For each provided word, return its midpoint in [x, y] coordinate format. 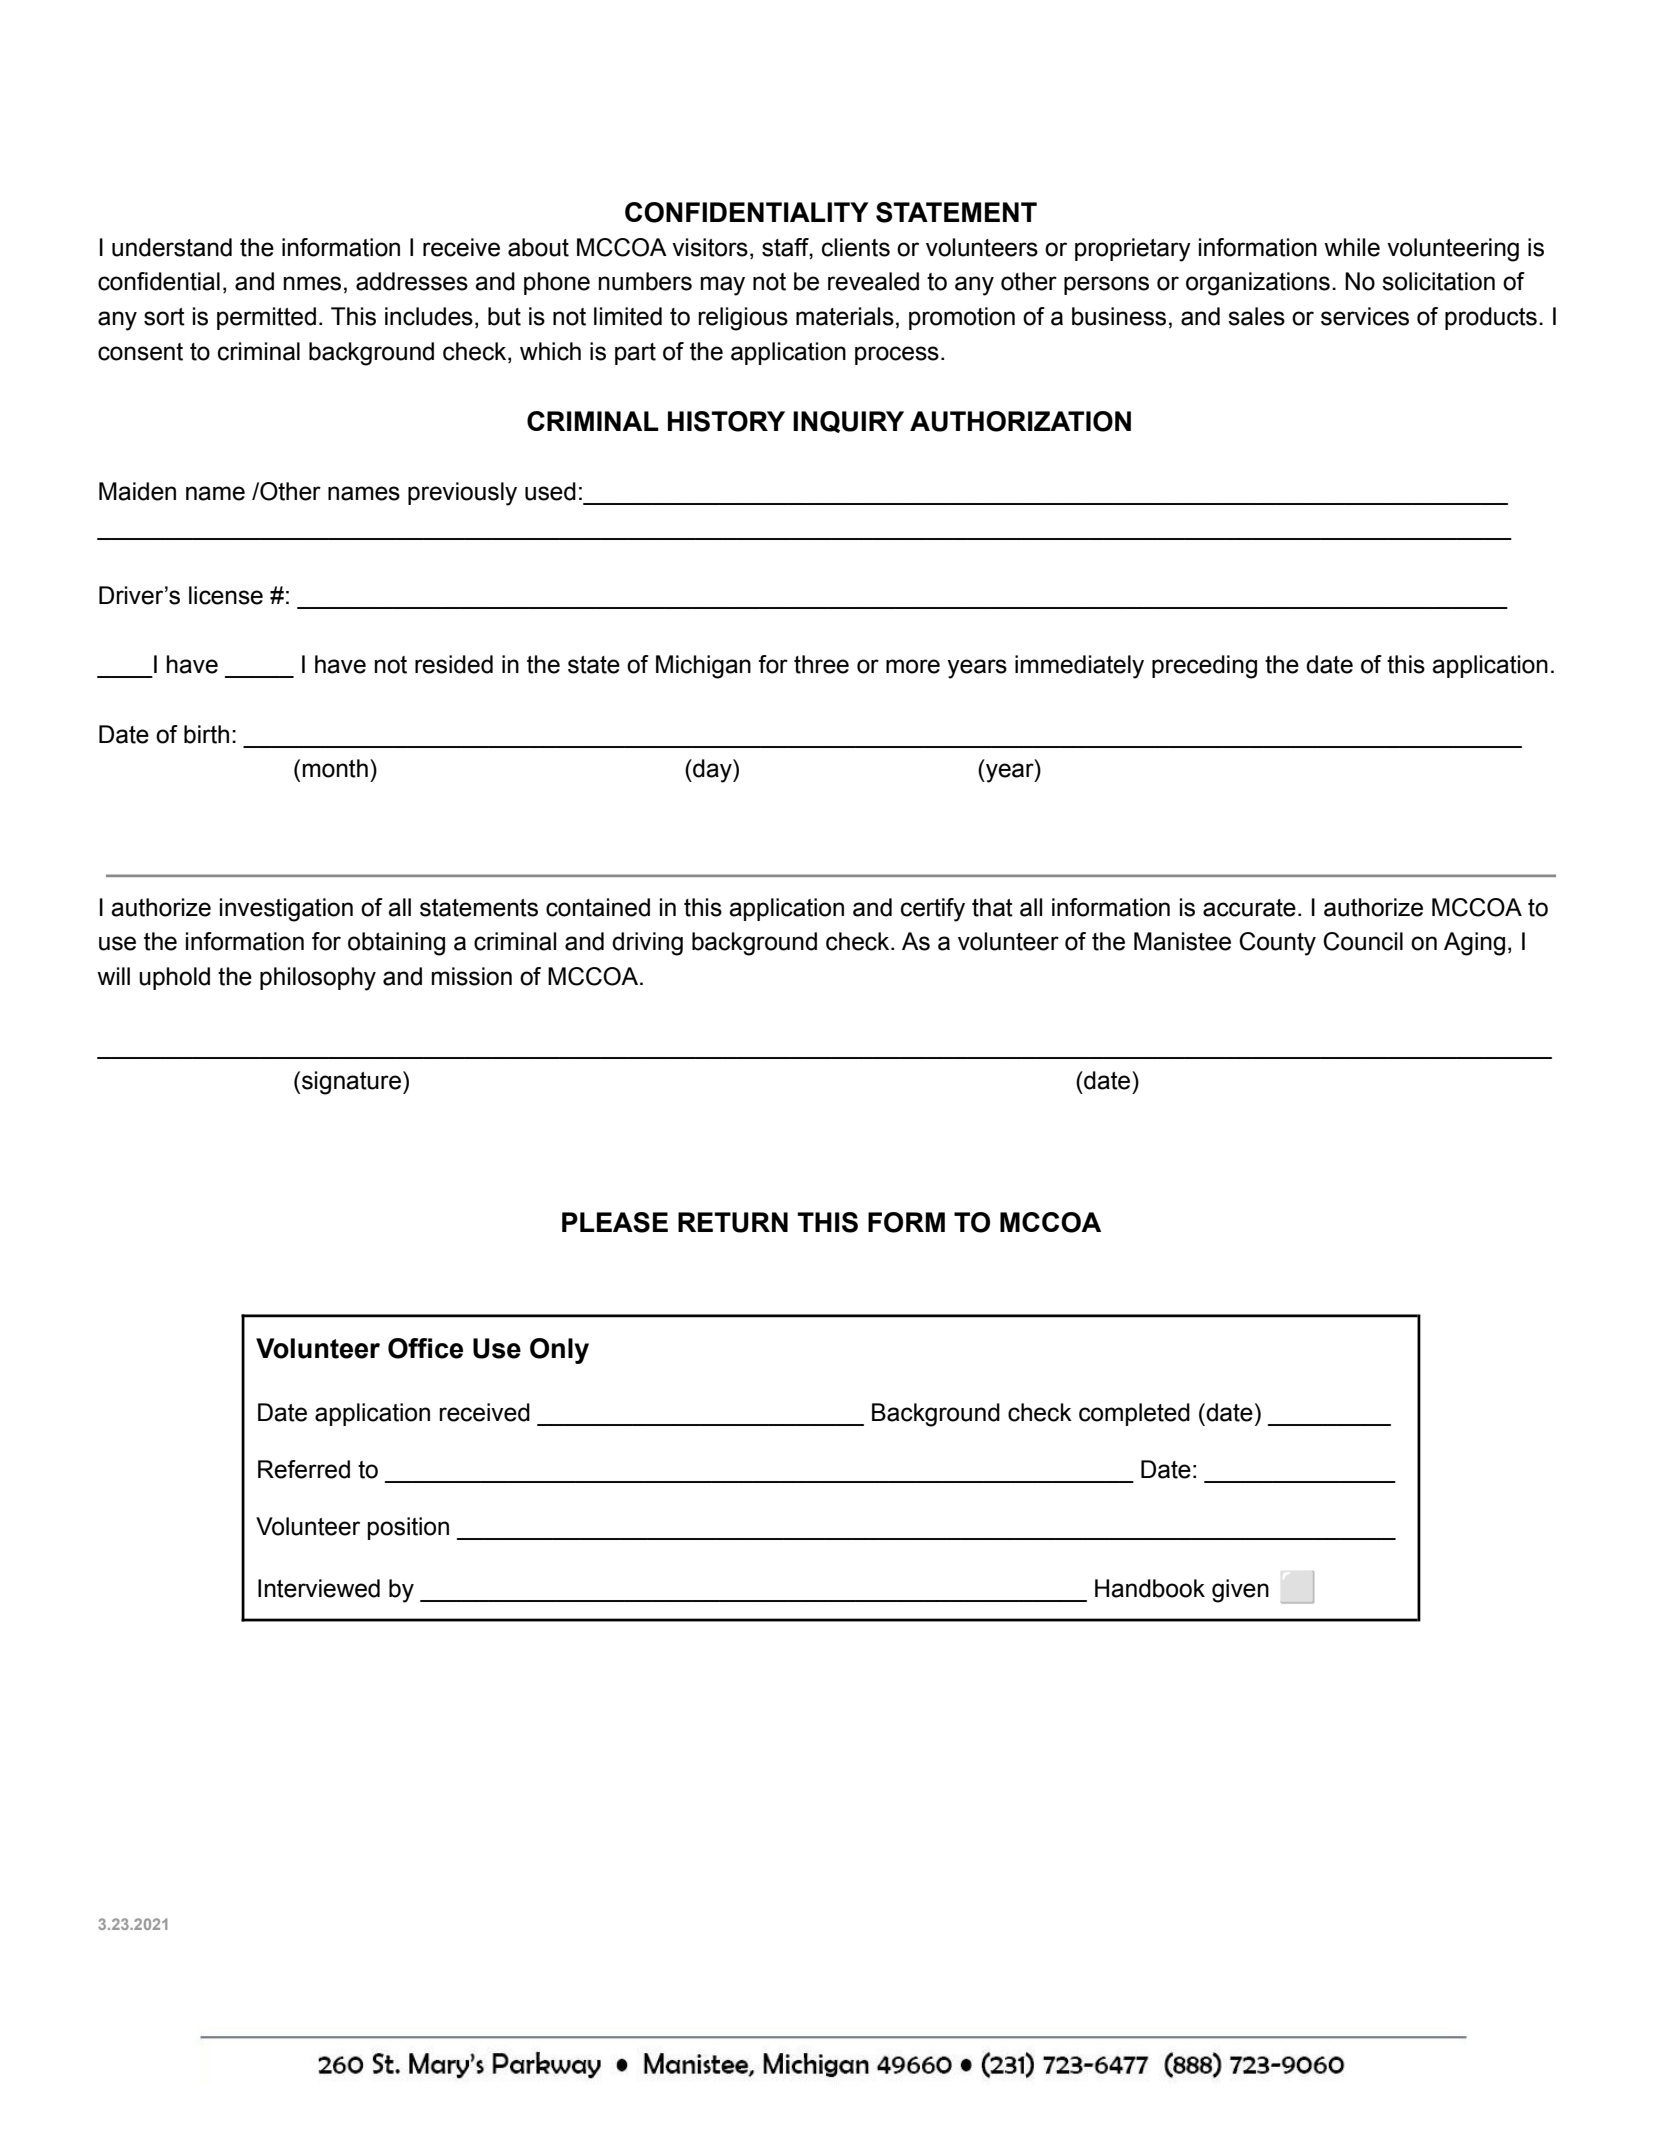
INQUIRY [848, 422]
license [226, 595]
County [1277, 944]
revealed [873, 281]
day [712, 771]
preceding [1204, 667]
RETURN [733, 1222]
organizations [1258, 284]
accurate [1249, 908]
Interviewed [319, 1588]
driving [647, 944]
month [335, 768]
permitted [266, 318]
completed [1134, 1414]
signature [351, 1083]
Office [425, 1348]
